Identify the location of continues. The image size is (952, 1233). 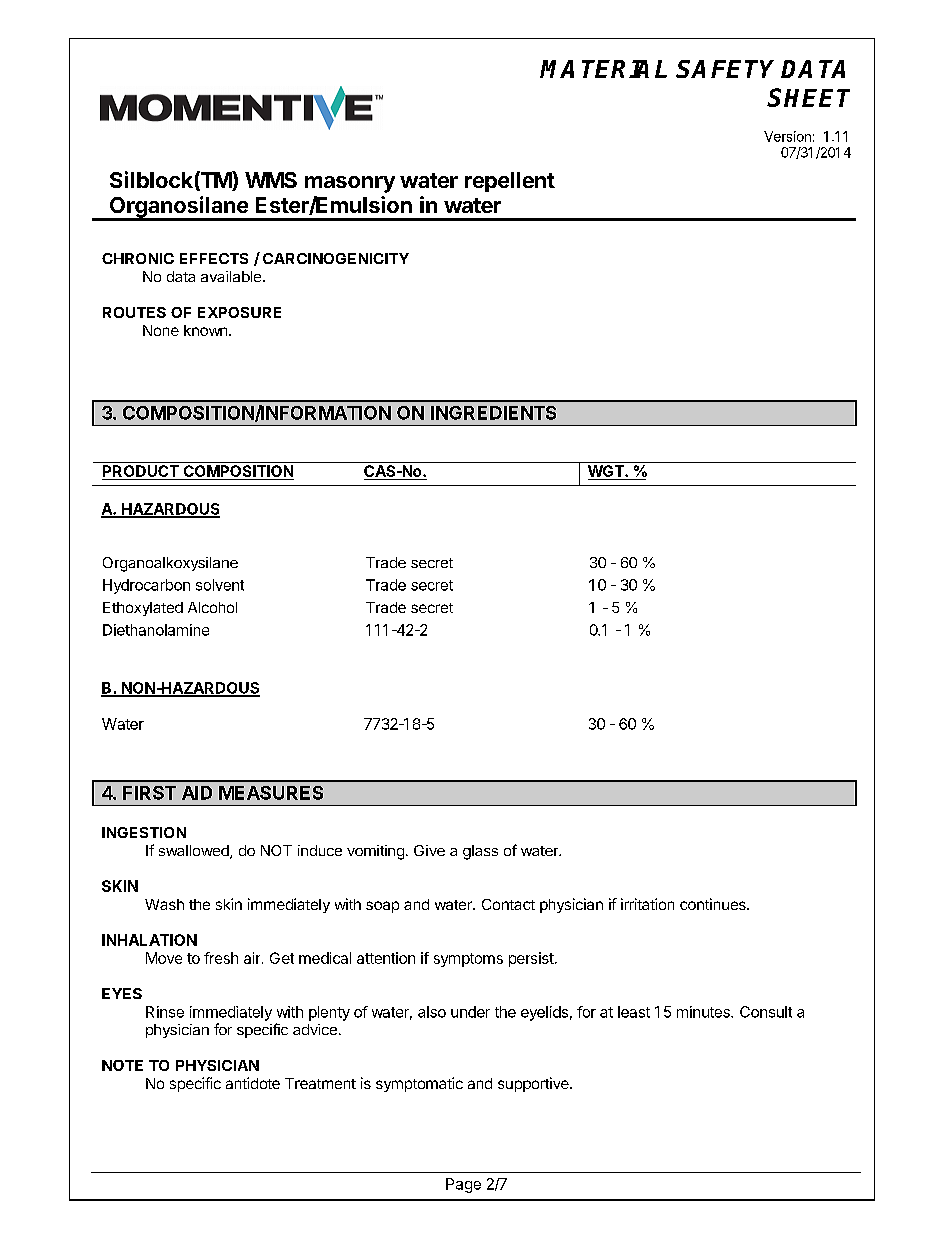
(714, 904).
